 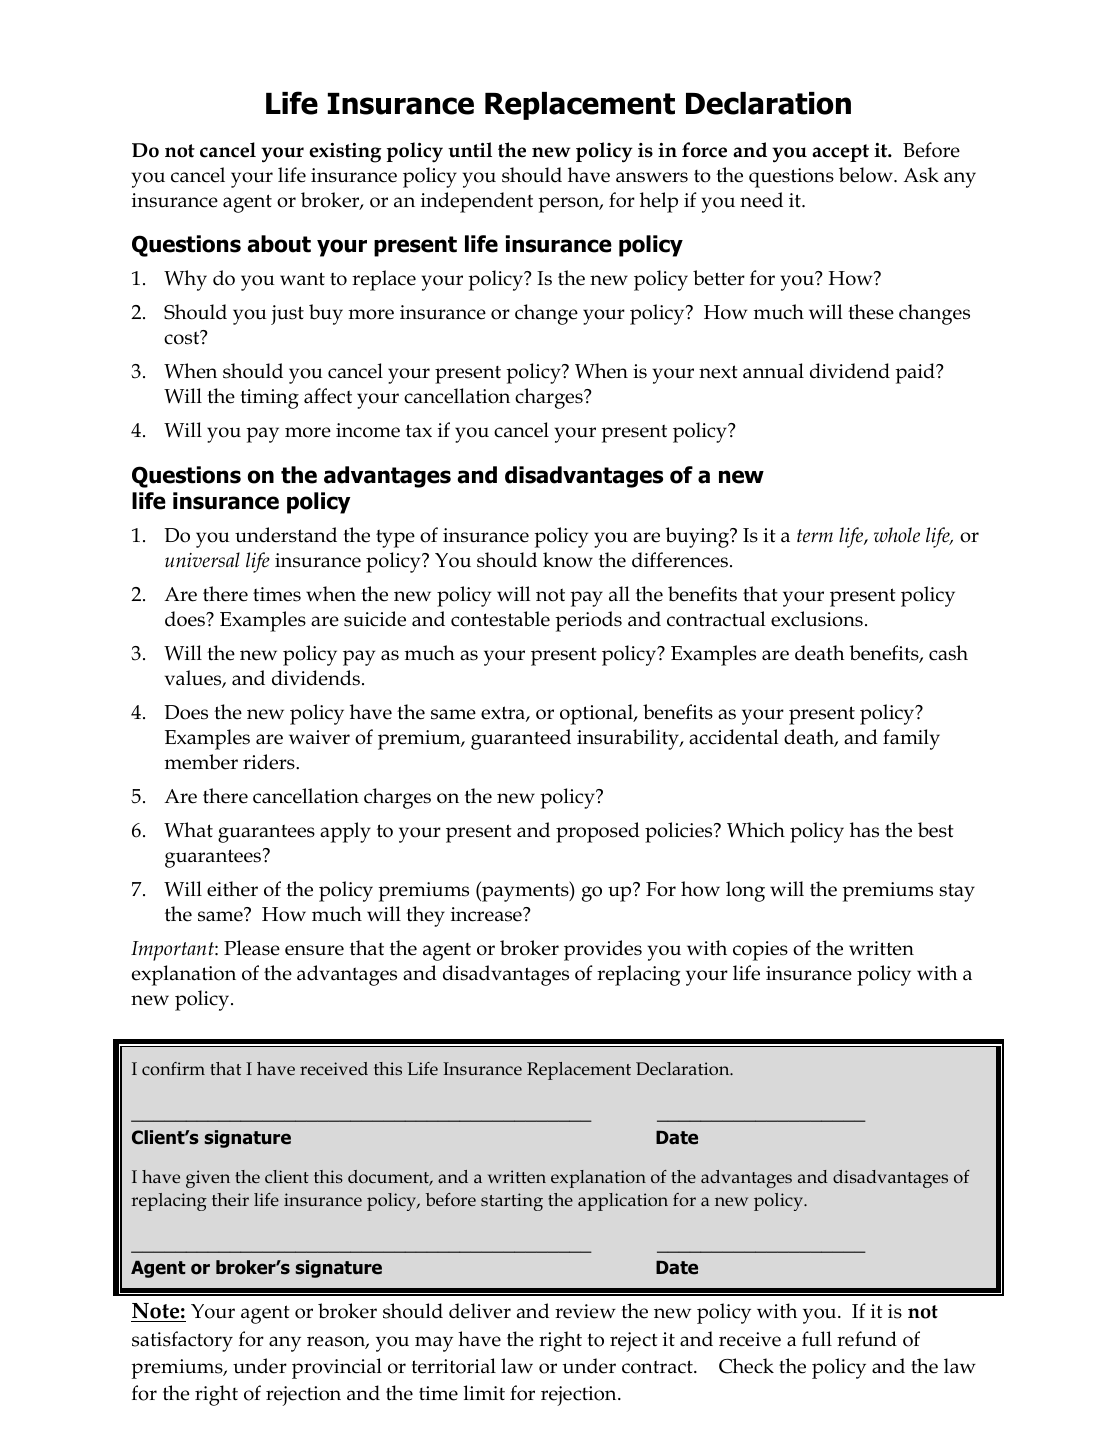 I want to click on answers, so click(x=652, y=177).
